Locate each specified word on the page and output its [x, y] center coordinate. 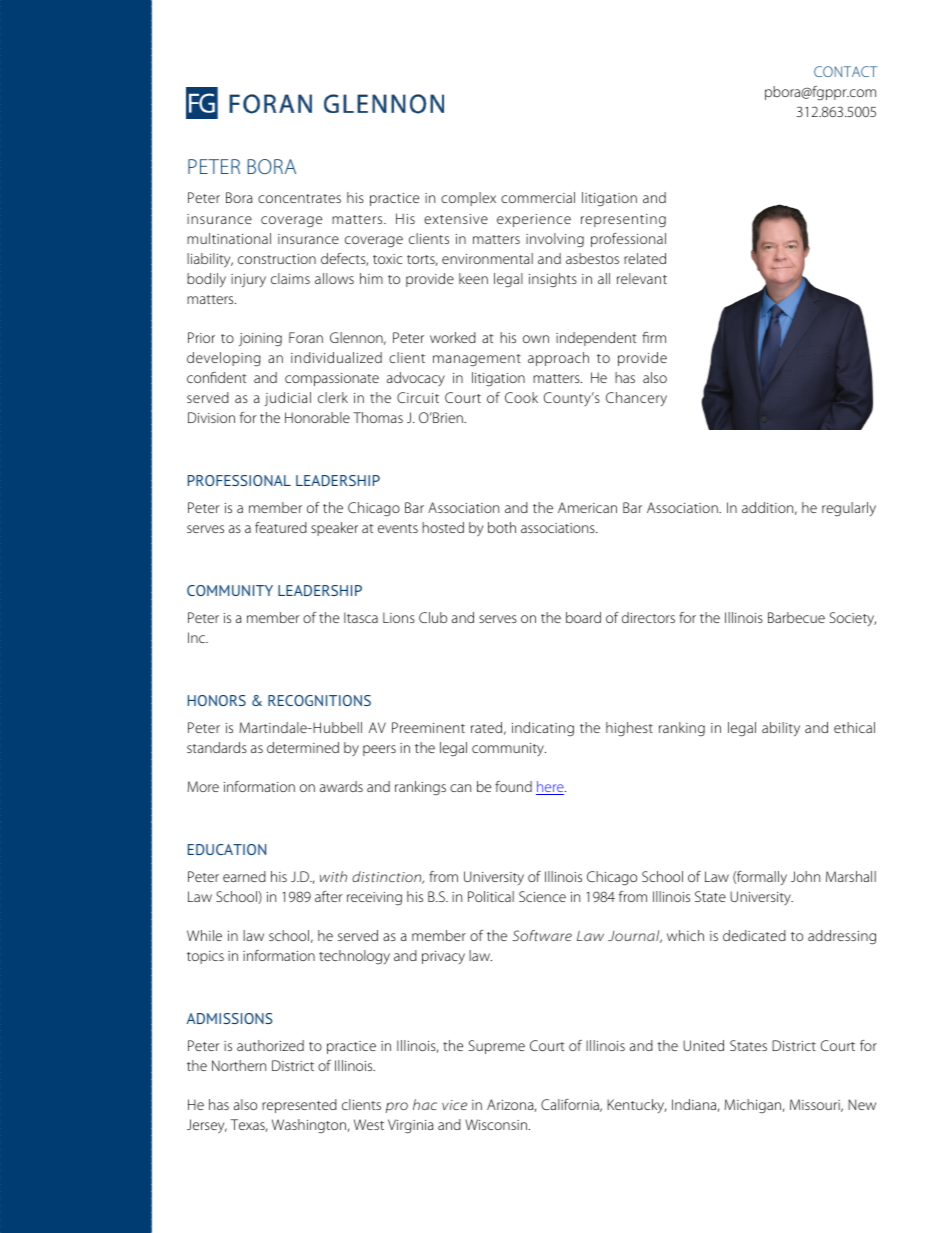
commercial [538, 197]
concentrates [299, 198]
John [805, 876]
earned [244, 876]
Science [542, 896]
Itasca [361, 617]
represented [299, 1106]
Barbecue [796, 617]
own [536, 339]
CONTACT [845, 71]
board [583, 617]
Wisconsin [496, 1124]
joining [260, 340]
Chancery [636, 399]
